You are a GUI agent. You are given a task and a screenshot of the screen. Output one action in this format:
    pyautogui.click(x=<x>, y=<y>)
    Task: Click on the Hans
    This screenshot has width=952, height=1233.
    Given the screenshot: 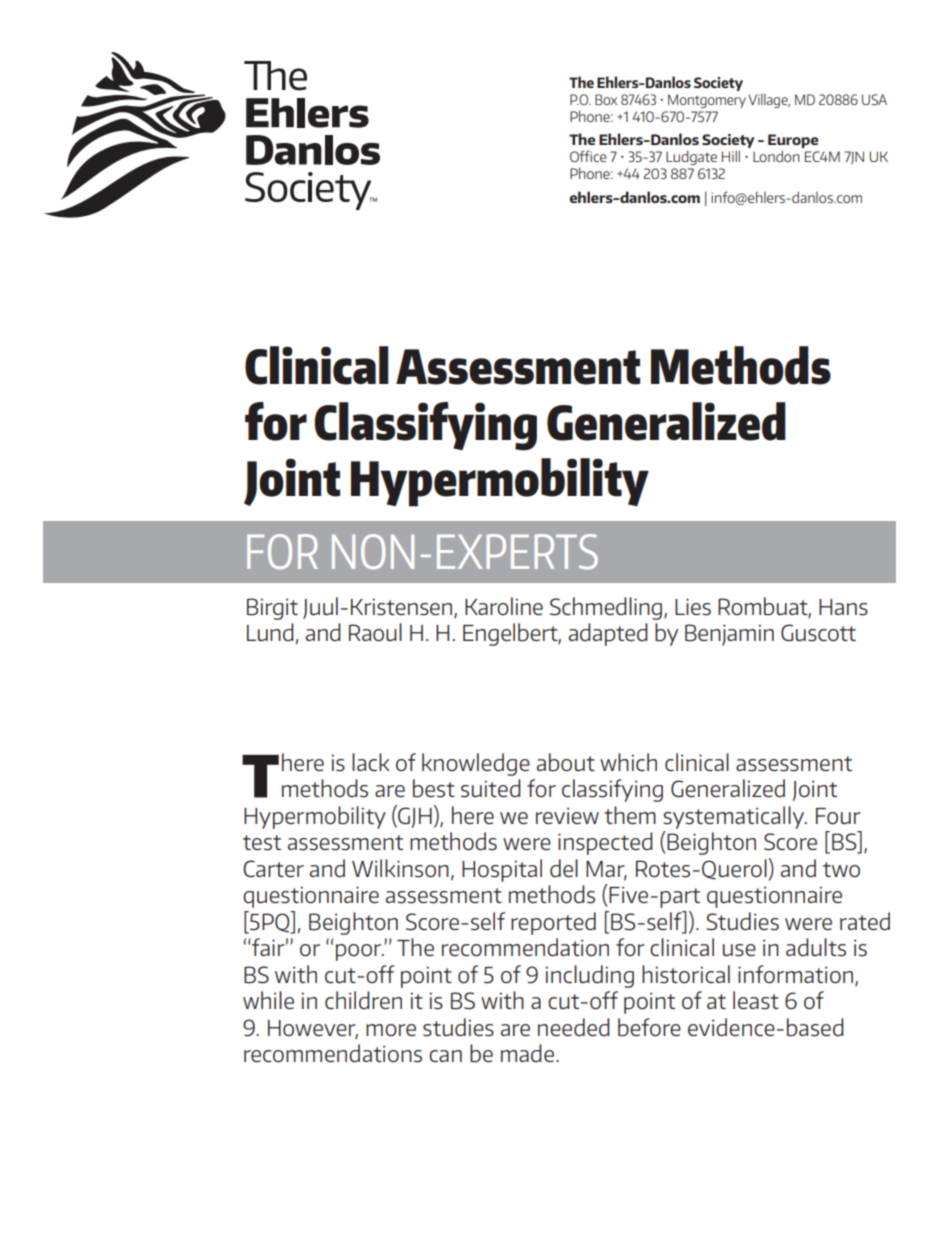 What is the action you would take?
    pyautogui.click(x=843, y=607)
